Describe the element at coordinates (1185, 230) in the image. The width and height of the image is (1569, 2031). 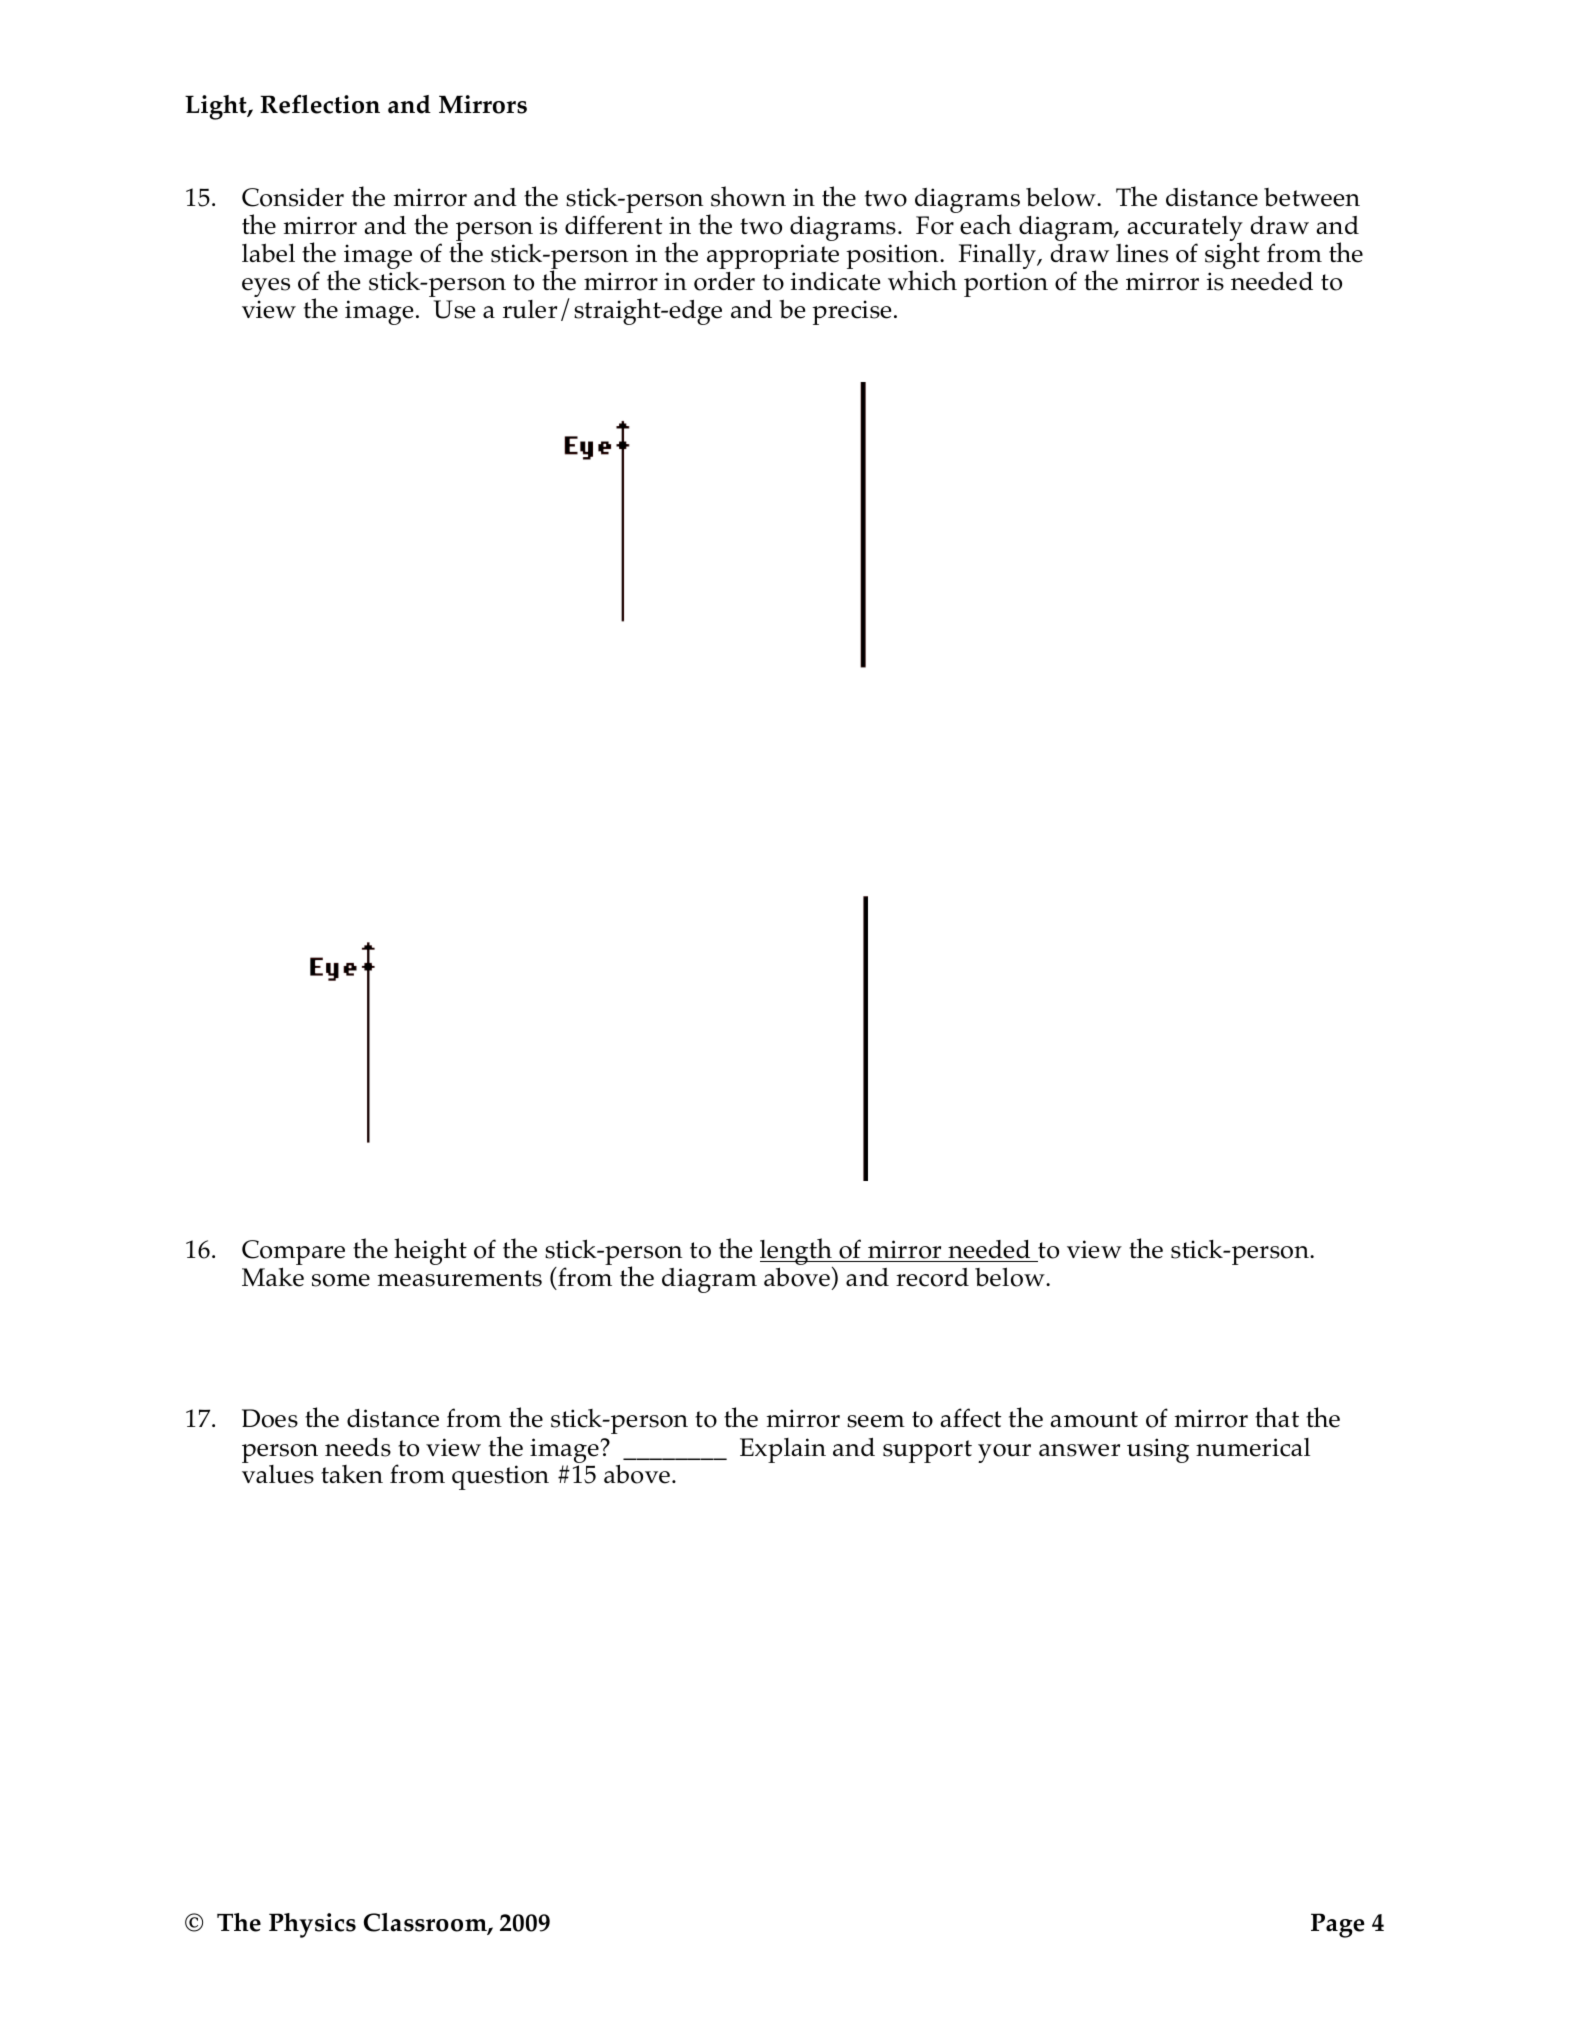
I see `accurately` at that location.
